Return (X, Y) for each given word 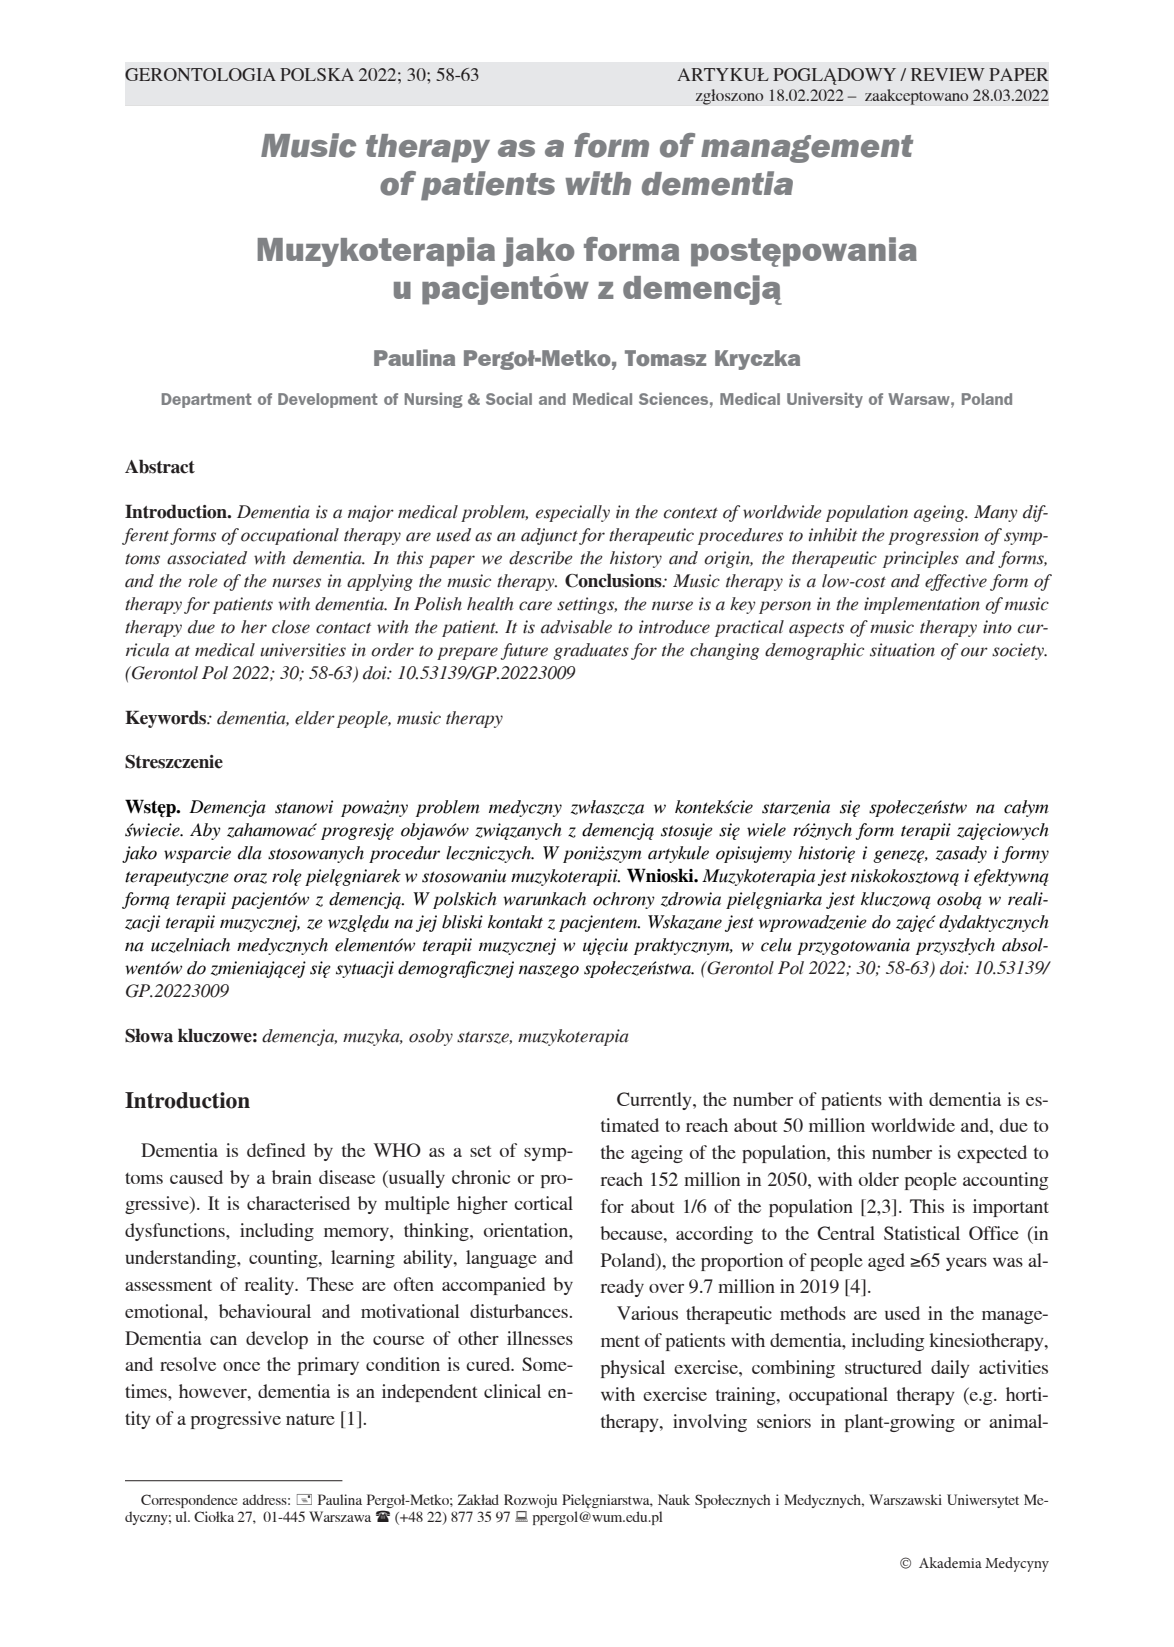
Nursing (434, 400)
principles (921, 559)
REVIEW (948, 74)
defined (276, 1150)
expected (992, 1154)
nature (310, 1419)
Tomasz (665, 358)
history (636, 559)
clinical (512, 1391)
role (203, 581)
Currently (655, 1101)
